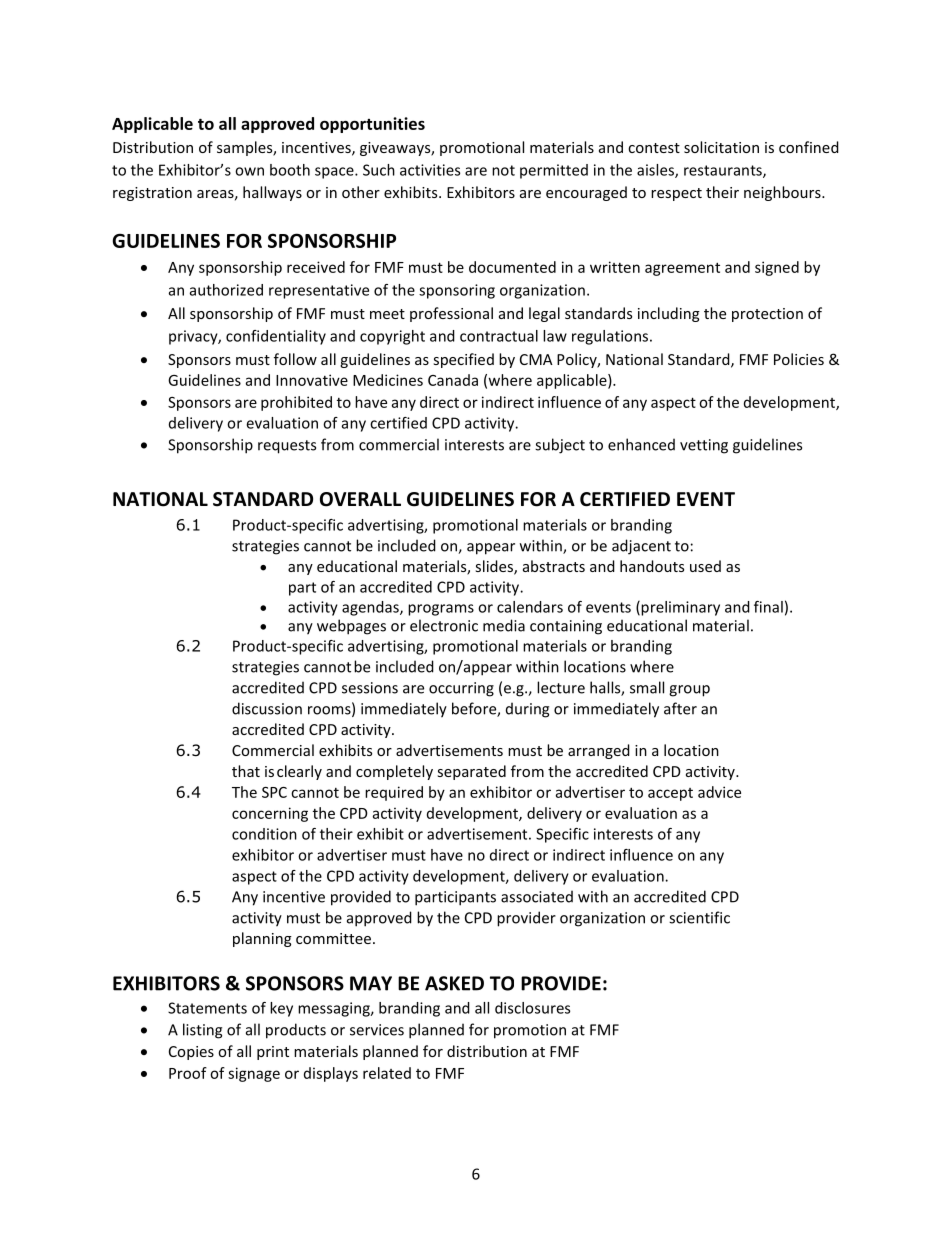  What do you see at coordinates (249, 171) in the screenshot?
I see `own` at bounding box center [249, 171].
